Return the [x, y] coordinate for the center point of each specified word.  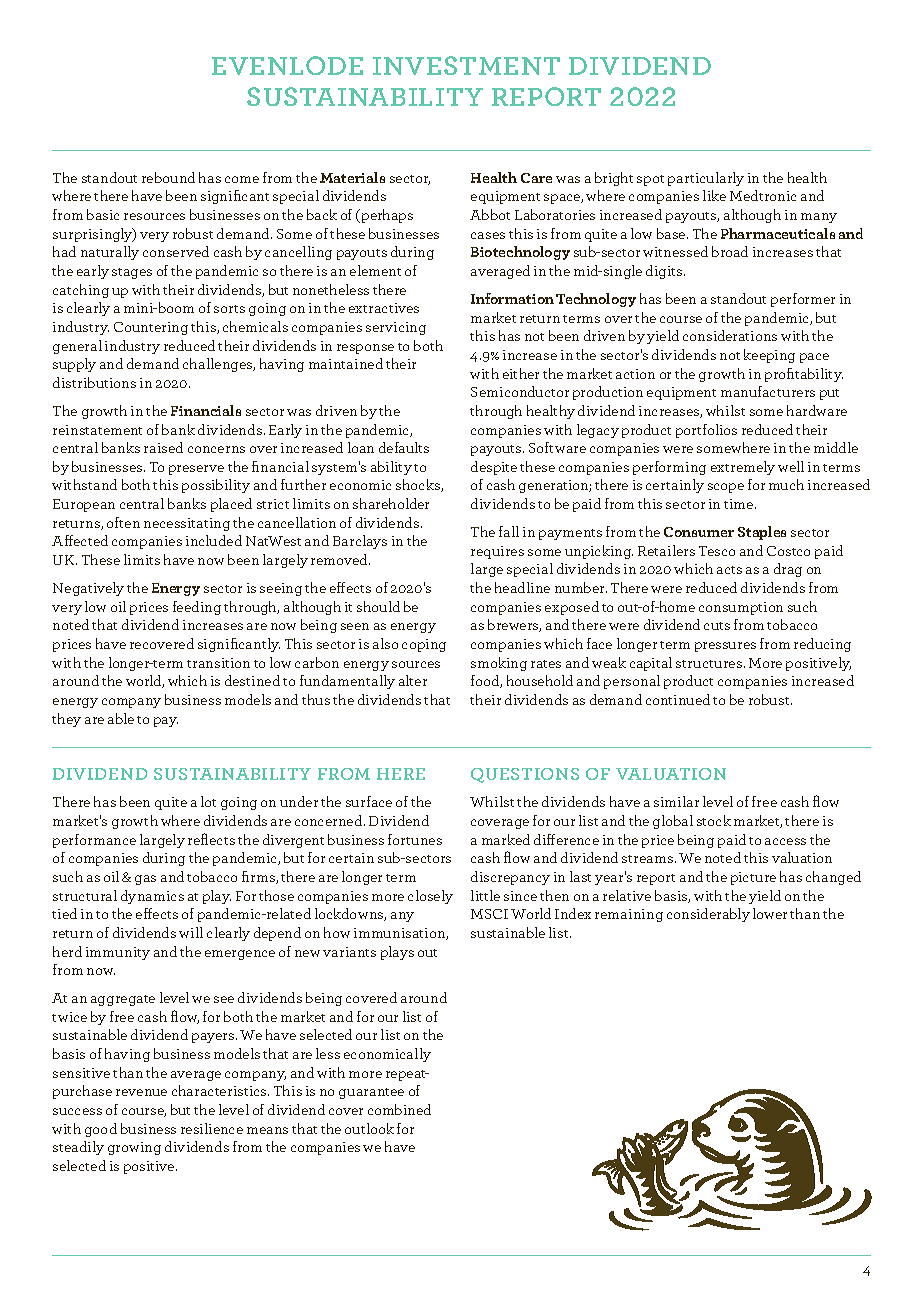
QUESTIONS [525, 775]
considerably [708, 915]
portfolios [706, 431]
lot [208, 801]
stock [714, 820]
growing [134, 1148]
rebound [168, 177]
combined [399, 1109]
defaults [404, 447]
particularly [706, 179]
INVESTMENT [466, 65]
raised [163, 447]
